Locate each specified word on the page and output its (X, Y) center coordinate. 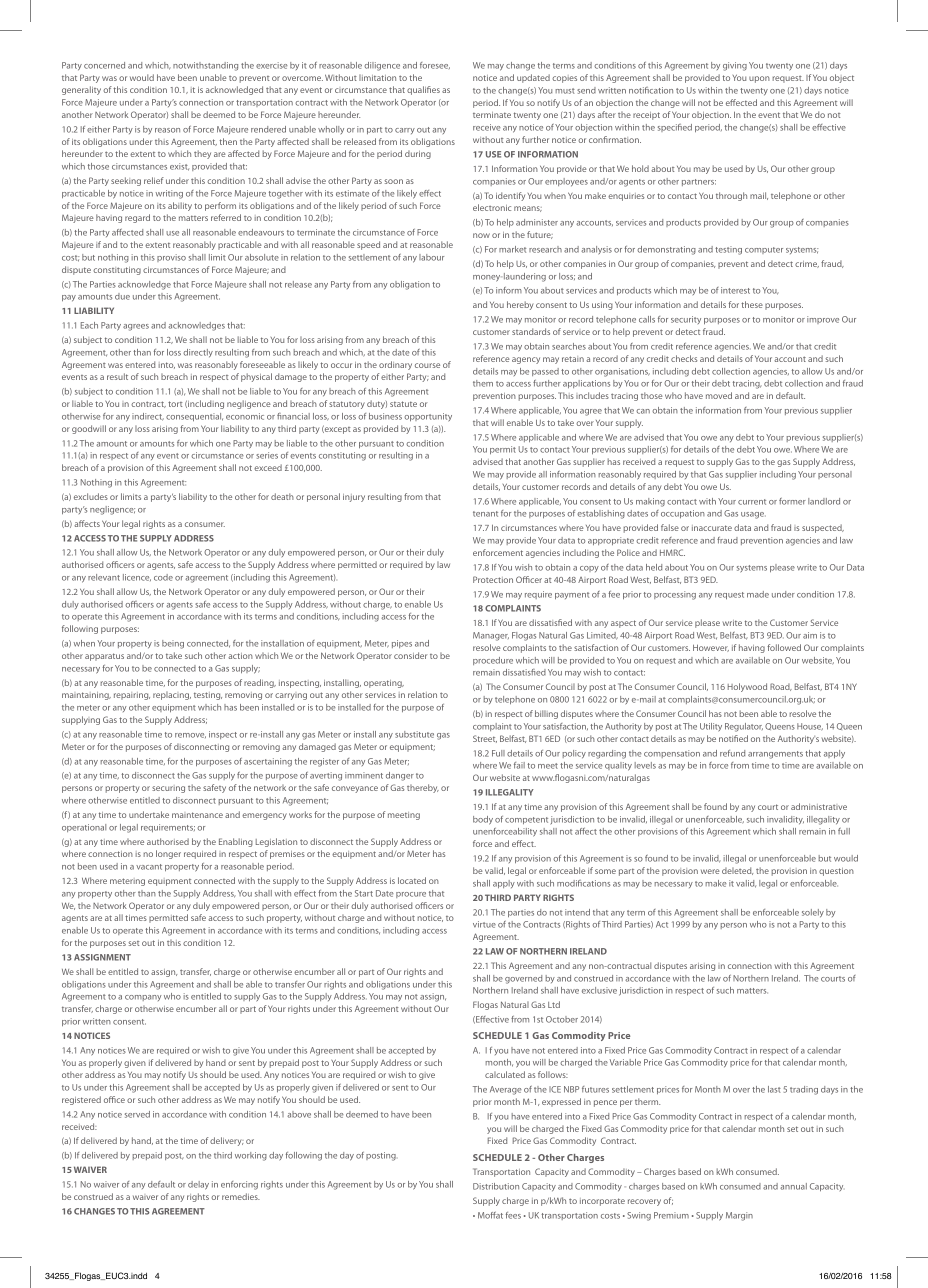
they (202, 154)
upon (759, 79)
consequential (194, 417)
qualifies (423, 90)
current (752, 502)
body (483, 820)
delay (198, 1185)
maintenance (197, 815)
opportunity (428, 417)
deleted (737, 871)
